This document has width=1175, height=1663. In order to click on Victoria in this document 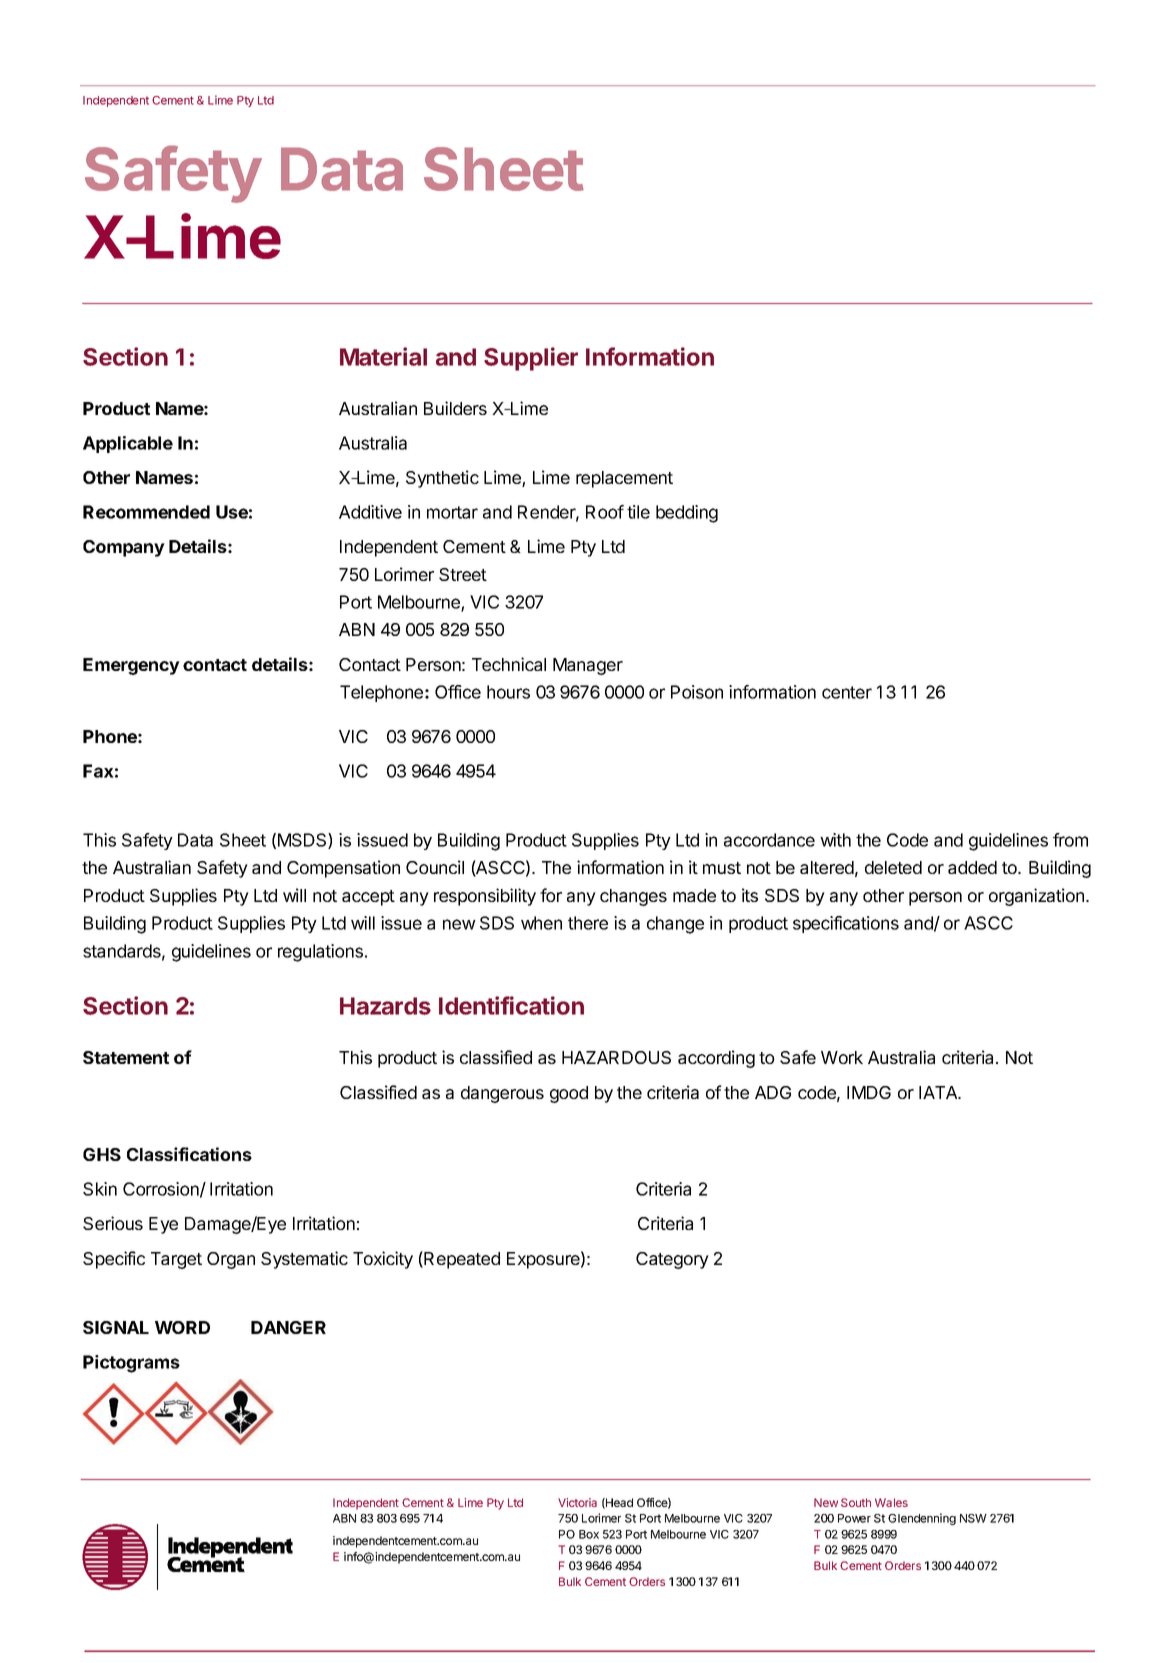, I will do `click(577, 1502)`.
